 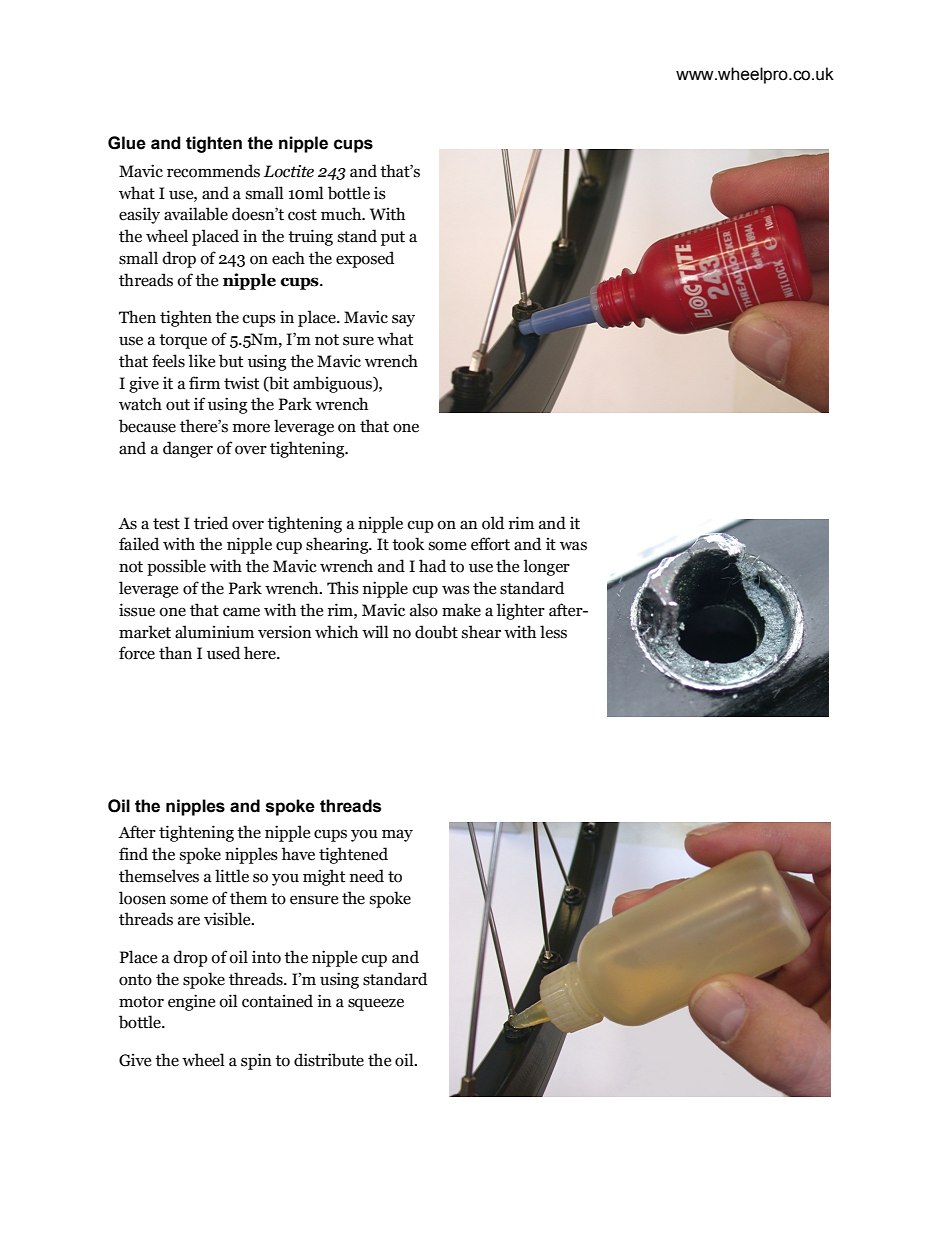 What do you see at coordinates (393, 238) in the screenshot?
I see `put` at bounding box center [393, 238].
